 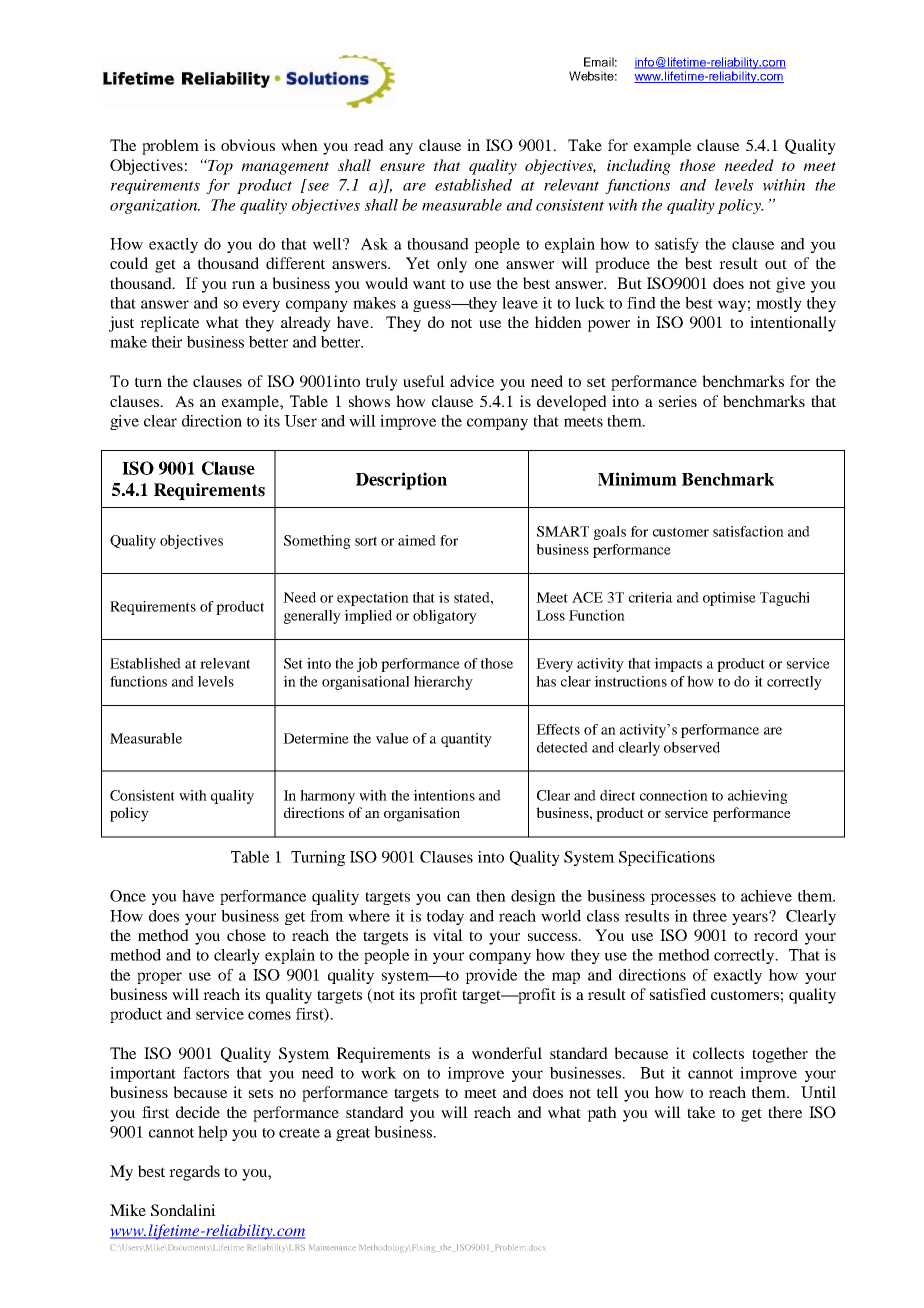 I want to click on Maintenance, so click(x=332, y=1247).
